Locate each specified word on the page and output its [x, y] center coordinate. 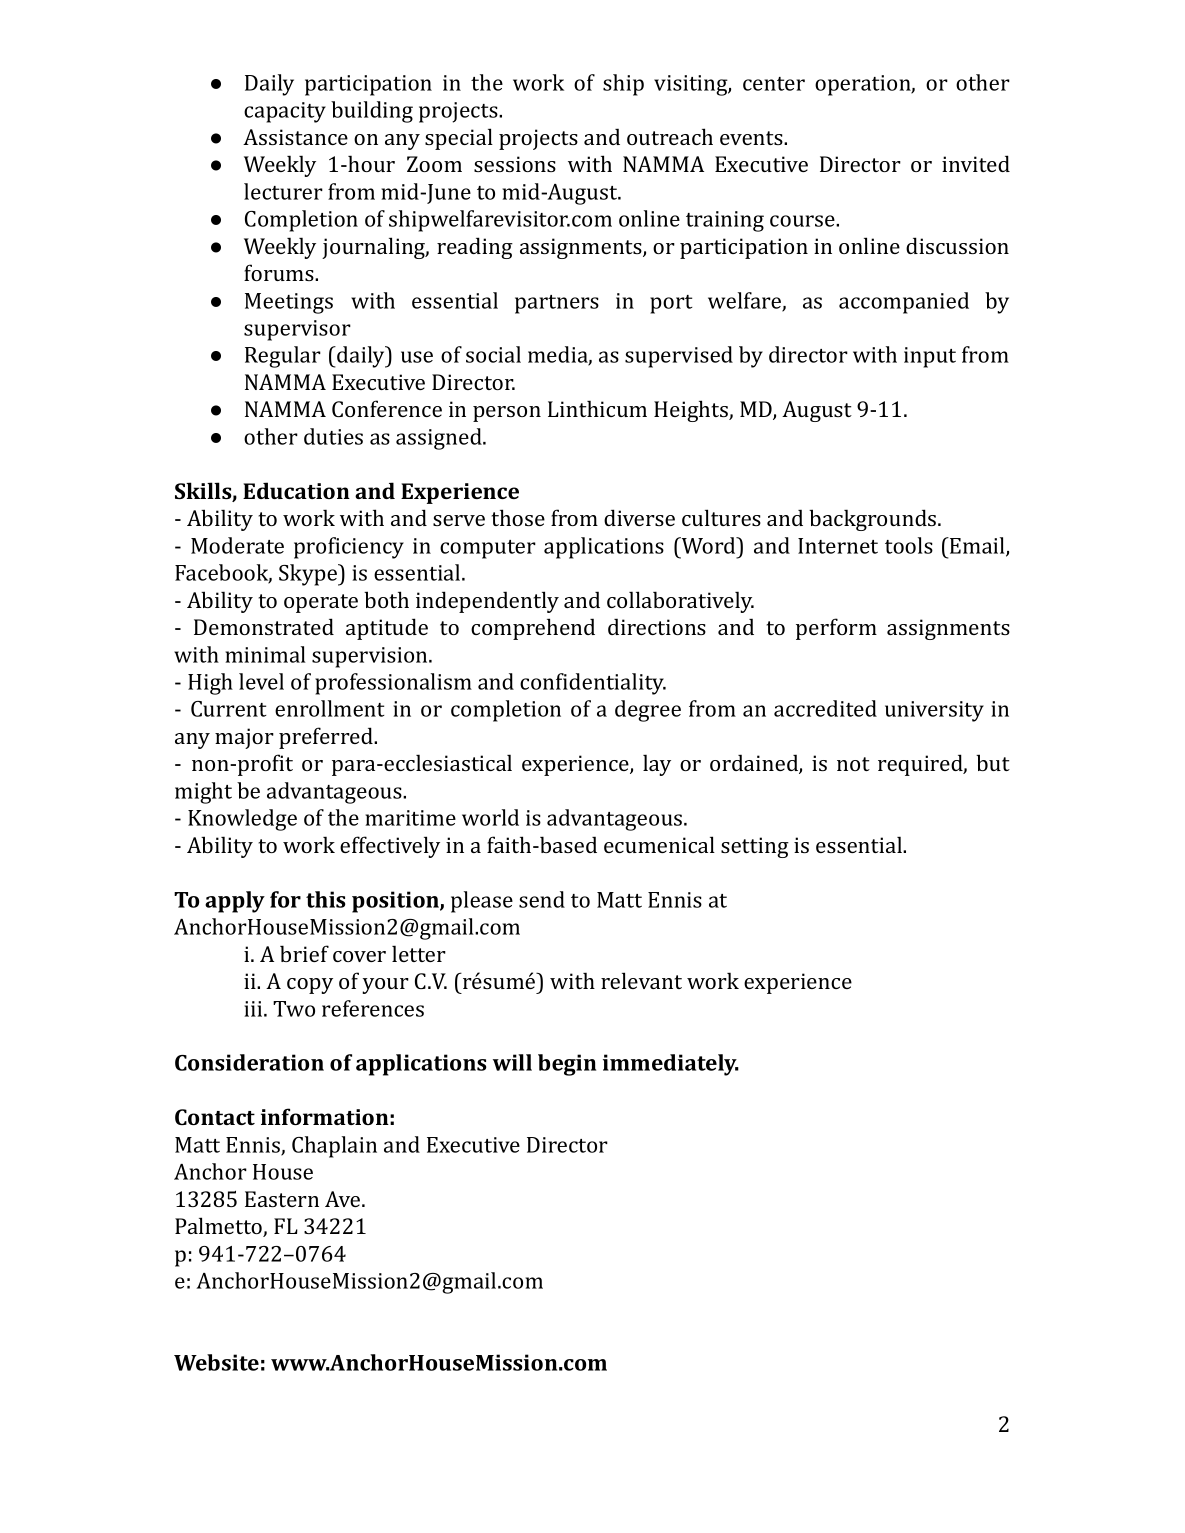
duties [333, 436]
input [930, 357]
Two [294, 1009]
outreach [670, 136]
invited [976, 163]
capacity [285, 112]
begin [567, 1065]
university [934, 711]
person [507, 414]
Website [216, 1362]
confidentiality [593, 684]
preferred [327, 738]
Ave [344, 1199]
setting [755, 847]
